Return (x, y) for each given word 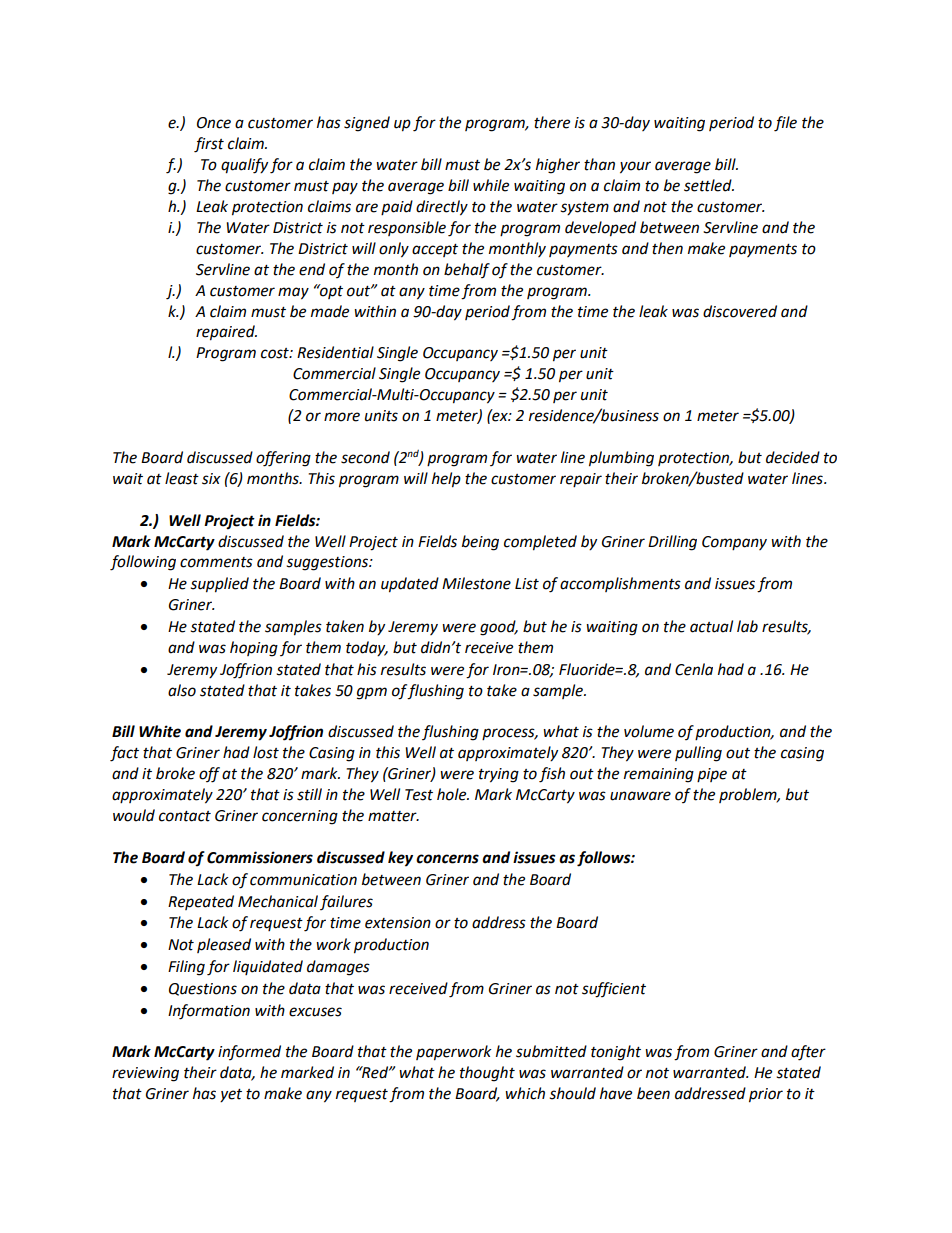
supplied (219, 585)
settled (709, 185)
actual (711, 626)
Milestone (476, 583)
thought (487, 1074)
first (209, 145)
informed (249, 1052)
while (491, 185)
